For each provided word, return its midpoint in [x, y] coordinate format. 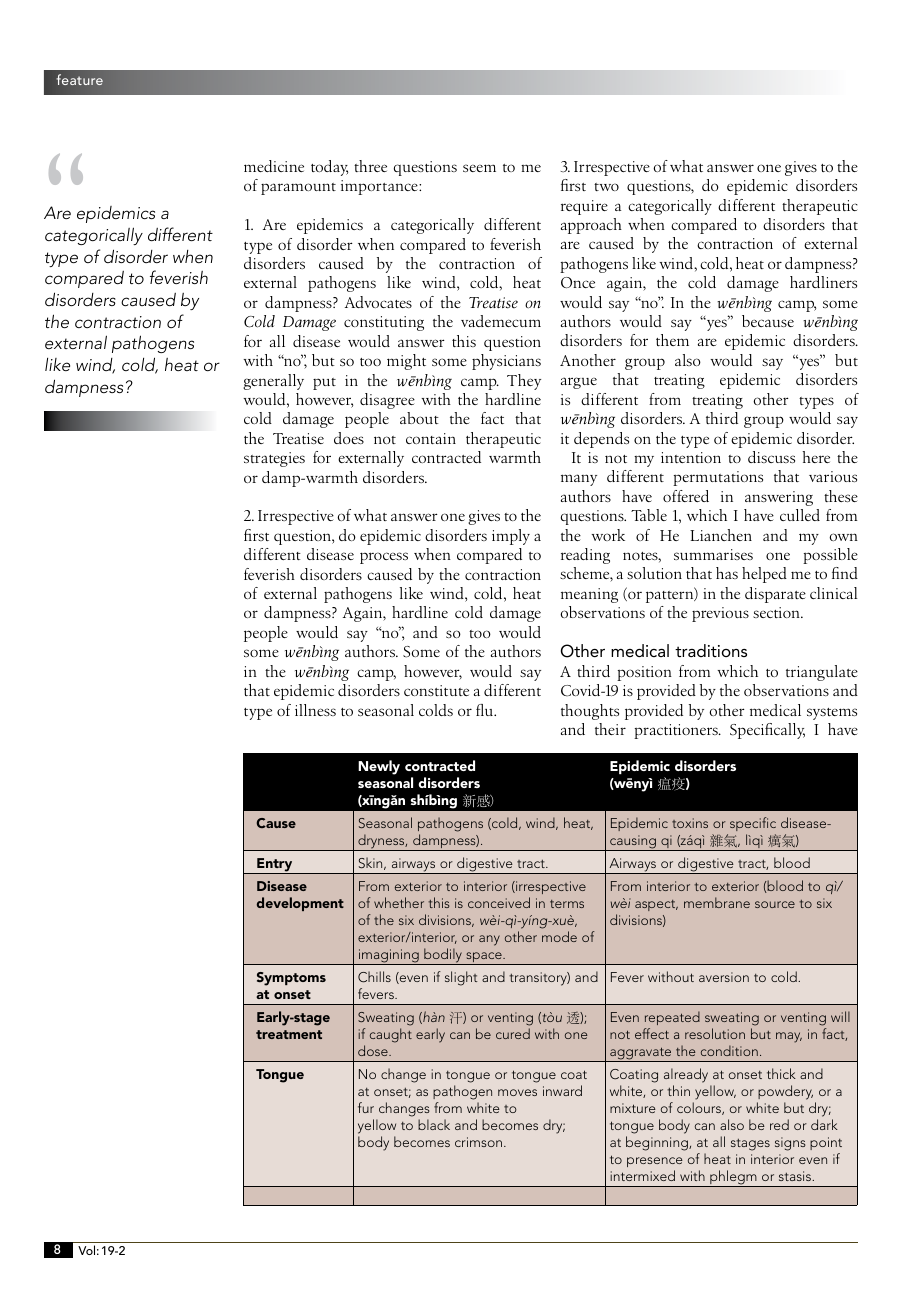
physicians [506, 362]
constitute [436, 690]
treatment [289, 1034]
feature [80, 79]
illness [315, 710]
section [777, 612]
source [775, 904]
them [672, 340]
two [606, 187]
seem [479, 168]
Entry [275, 866]
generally [273, 382]
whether [399, 902]
